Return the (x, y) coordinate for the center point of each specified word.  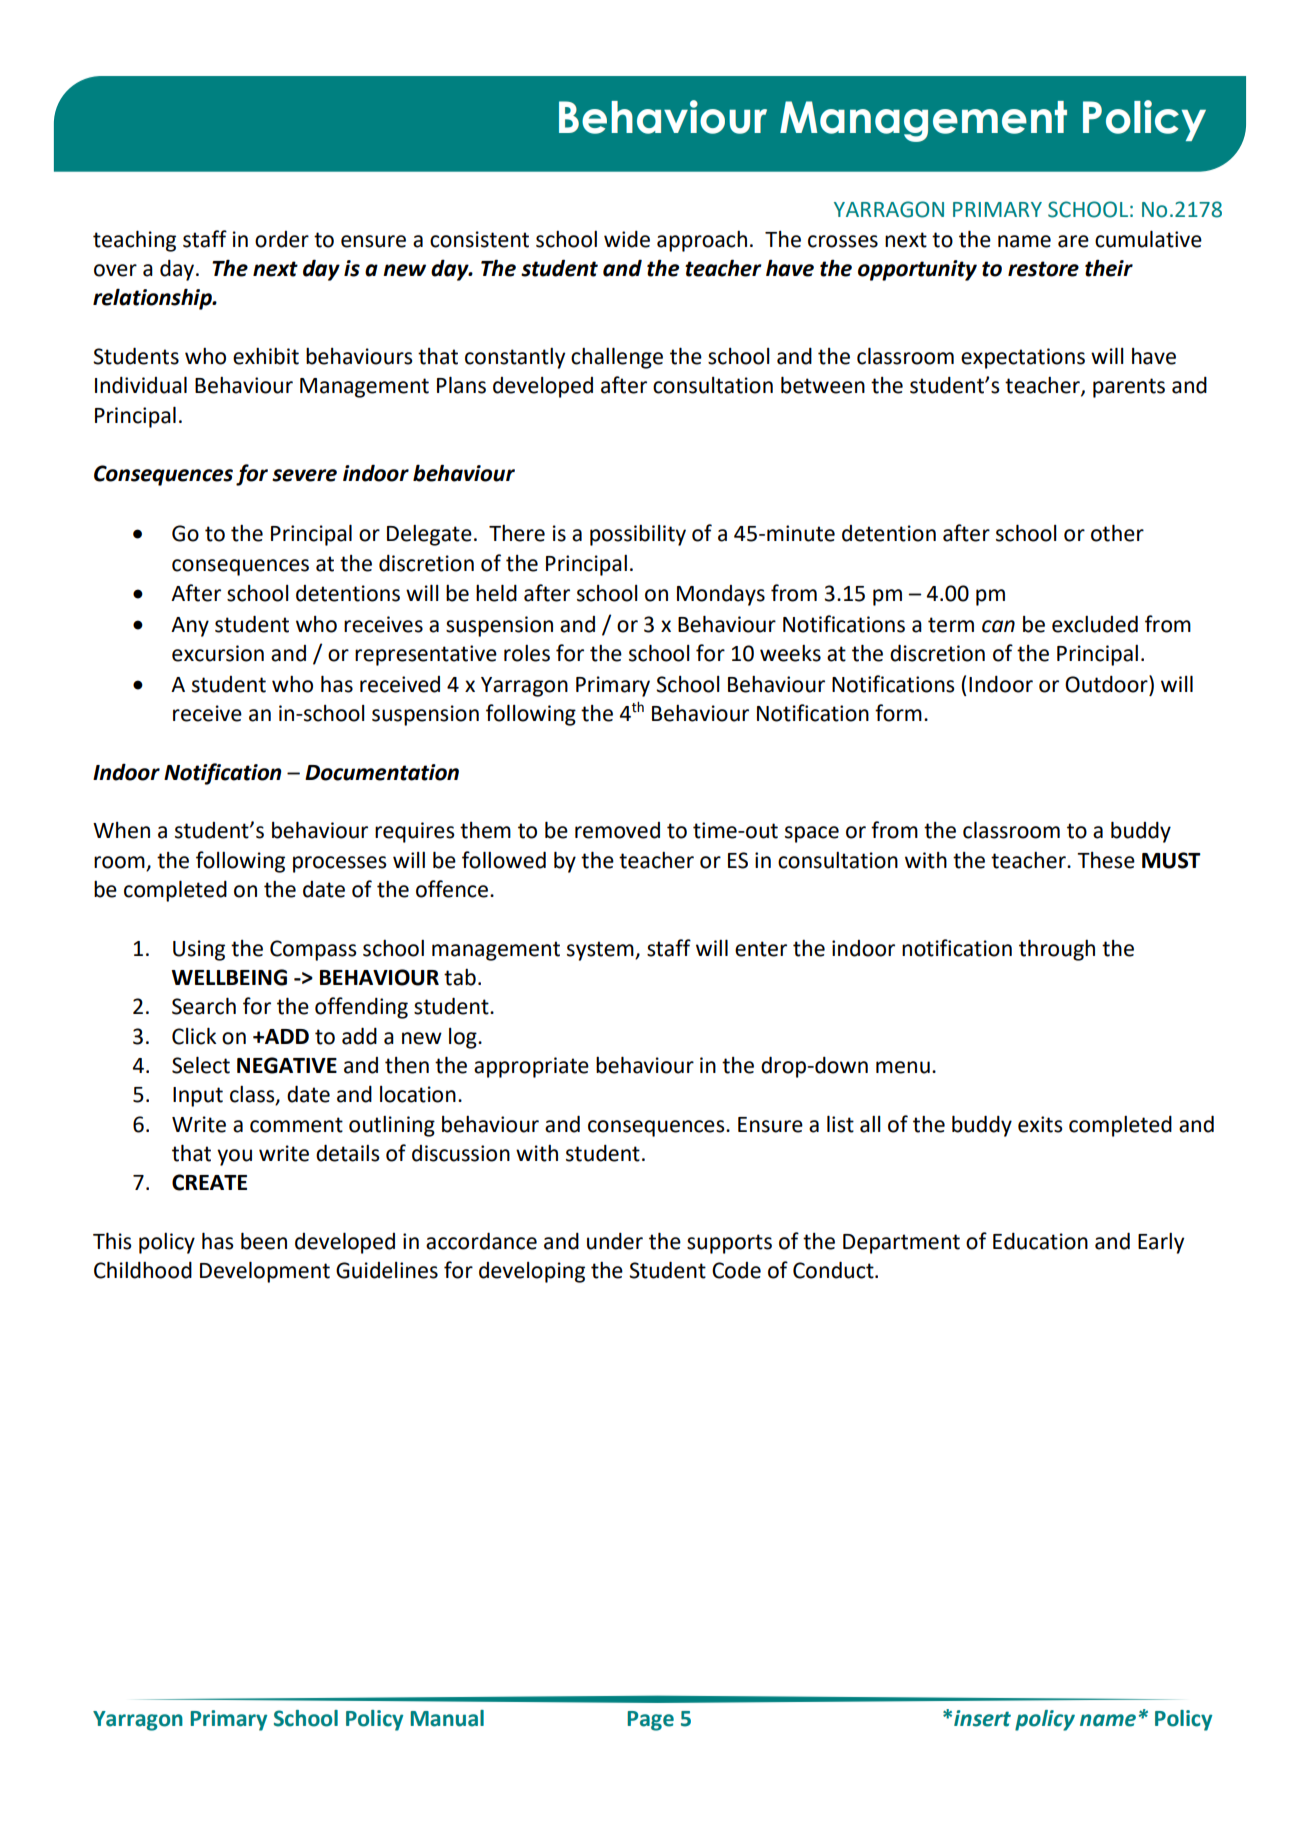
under (615, 1241)
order (282, 239)
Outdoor (1107, 684)
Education (1040, 1241)
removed (617, 830)
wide (627, 239)
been (264, 1241)
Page (650, 1721)
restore (1043, 269)
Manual (447, 1718)
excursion (218, 653)
